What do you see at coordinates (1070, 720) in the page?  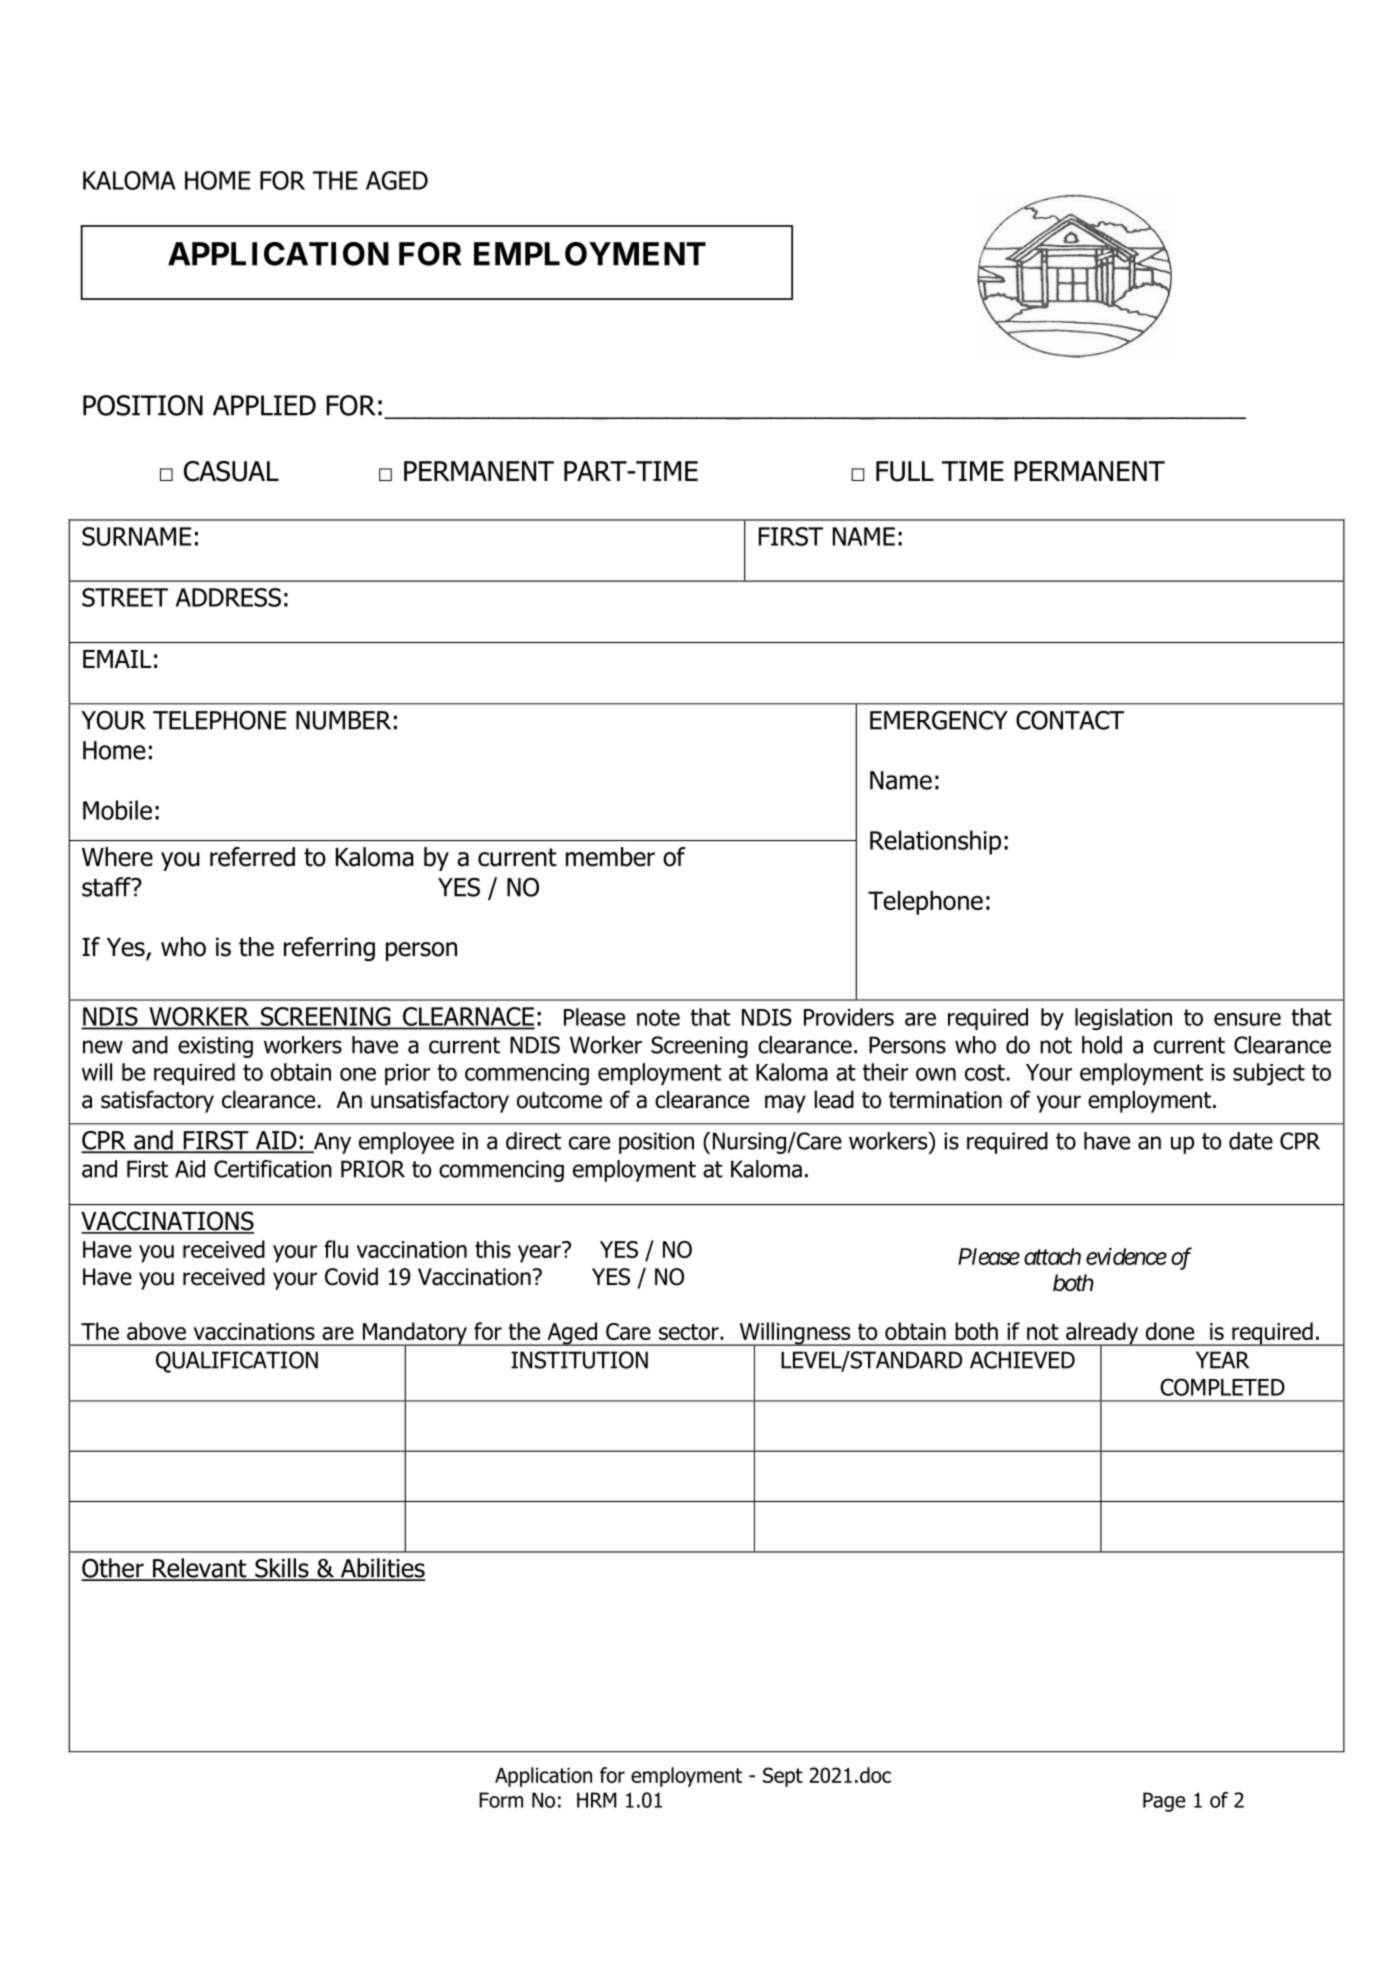 I see `CONTACT` at bounding box center [1070, 720].
